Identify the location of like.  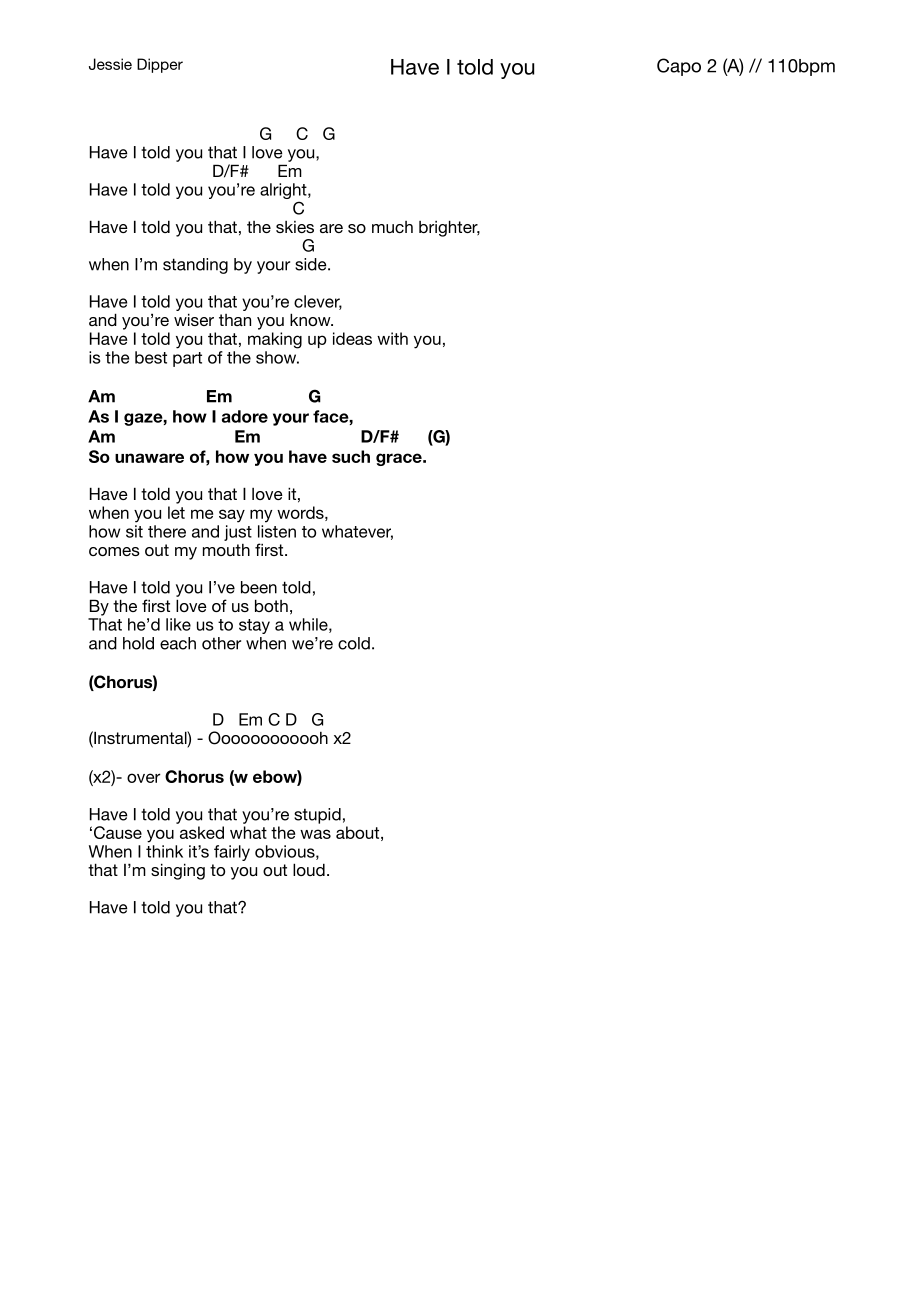
(178, 624).
